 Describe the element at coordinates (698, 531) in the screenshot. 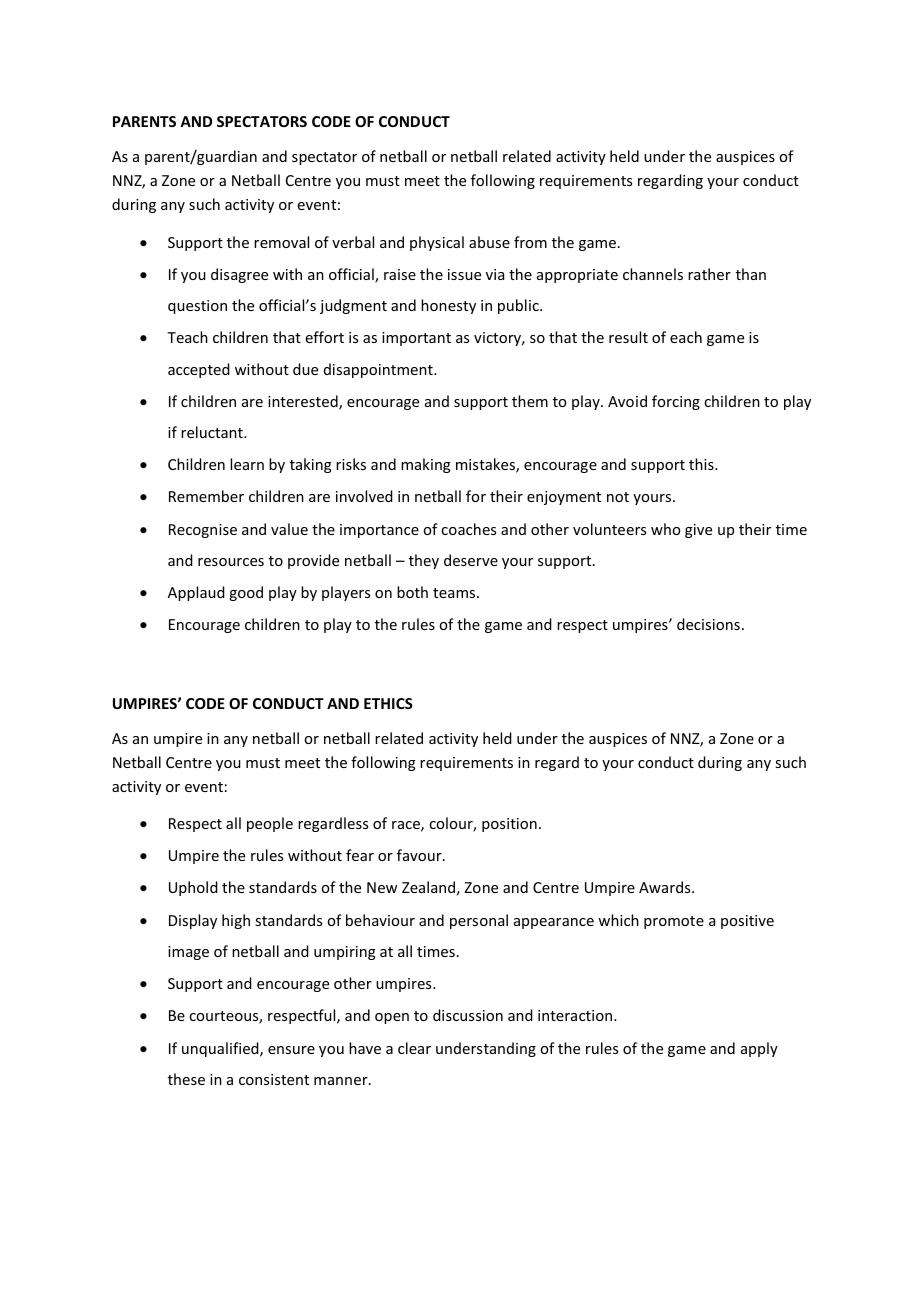

I see `give` at that location.
